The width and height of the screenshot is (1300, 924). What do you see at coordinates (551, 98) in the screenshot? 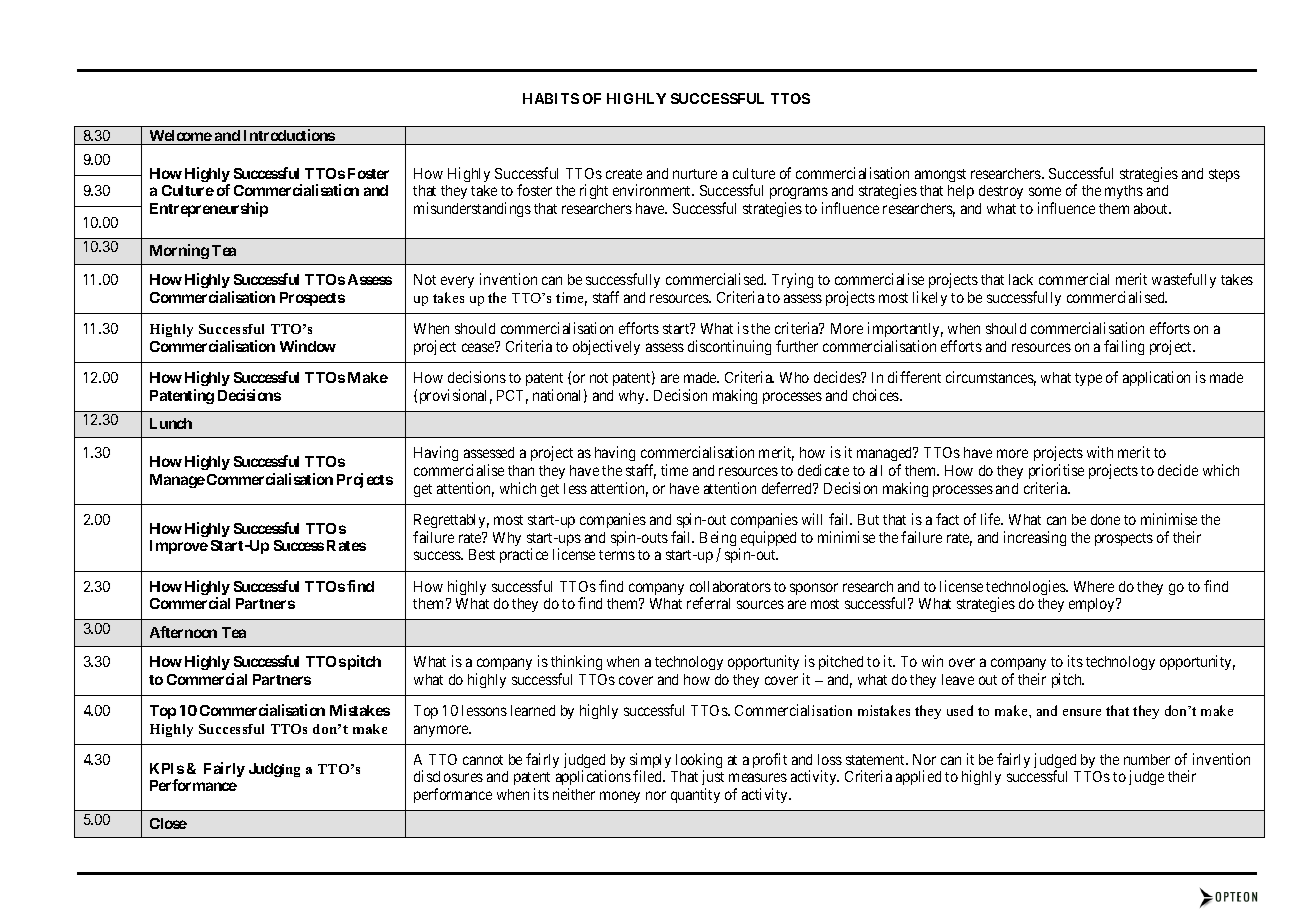
I see `HABITS` at bounding box center [551, 98].
